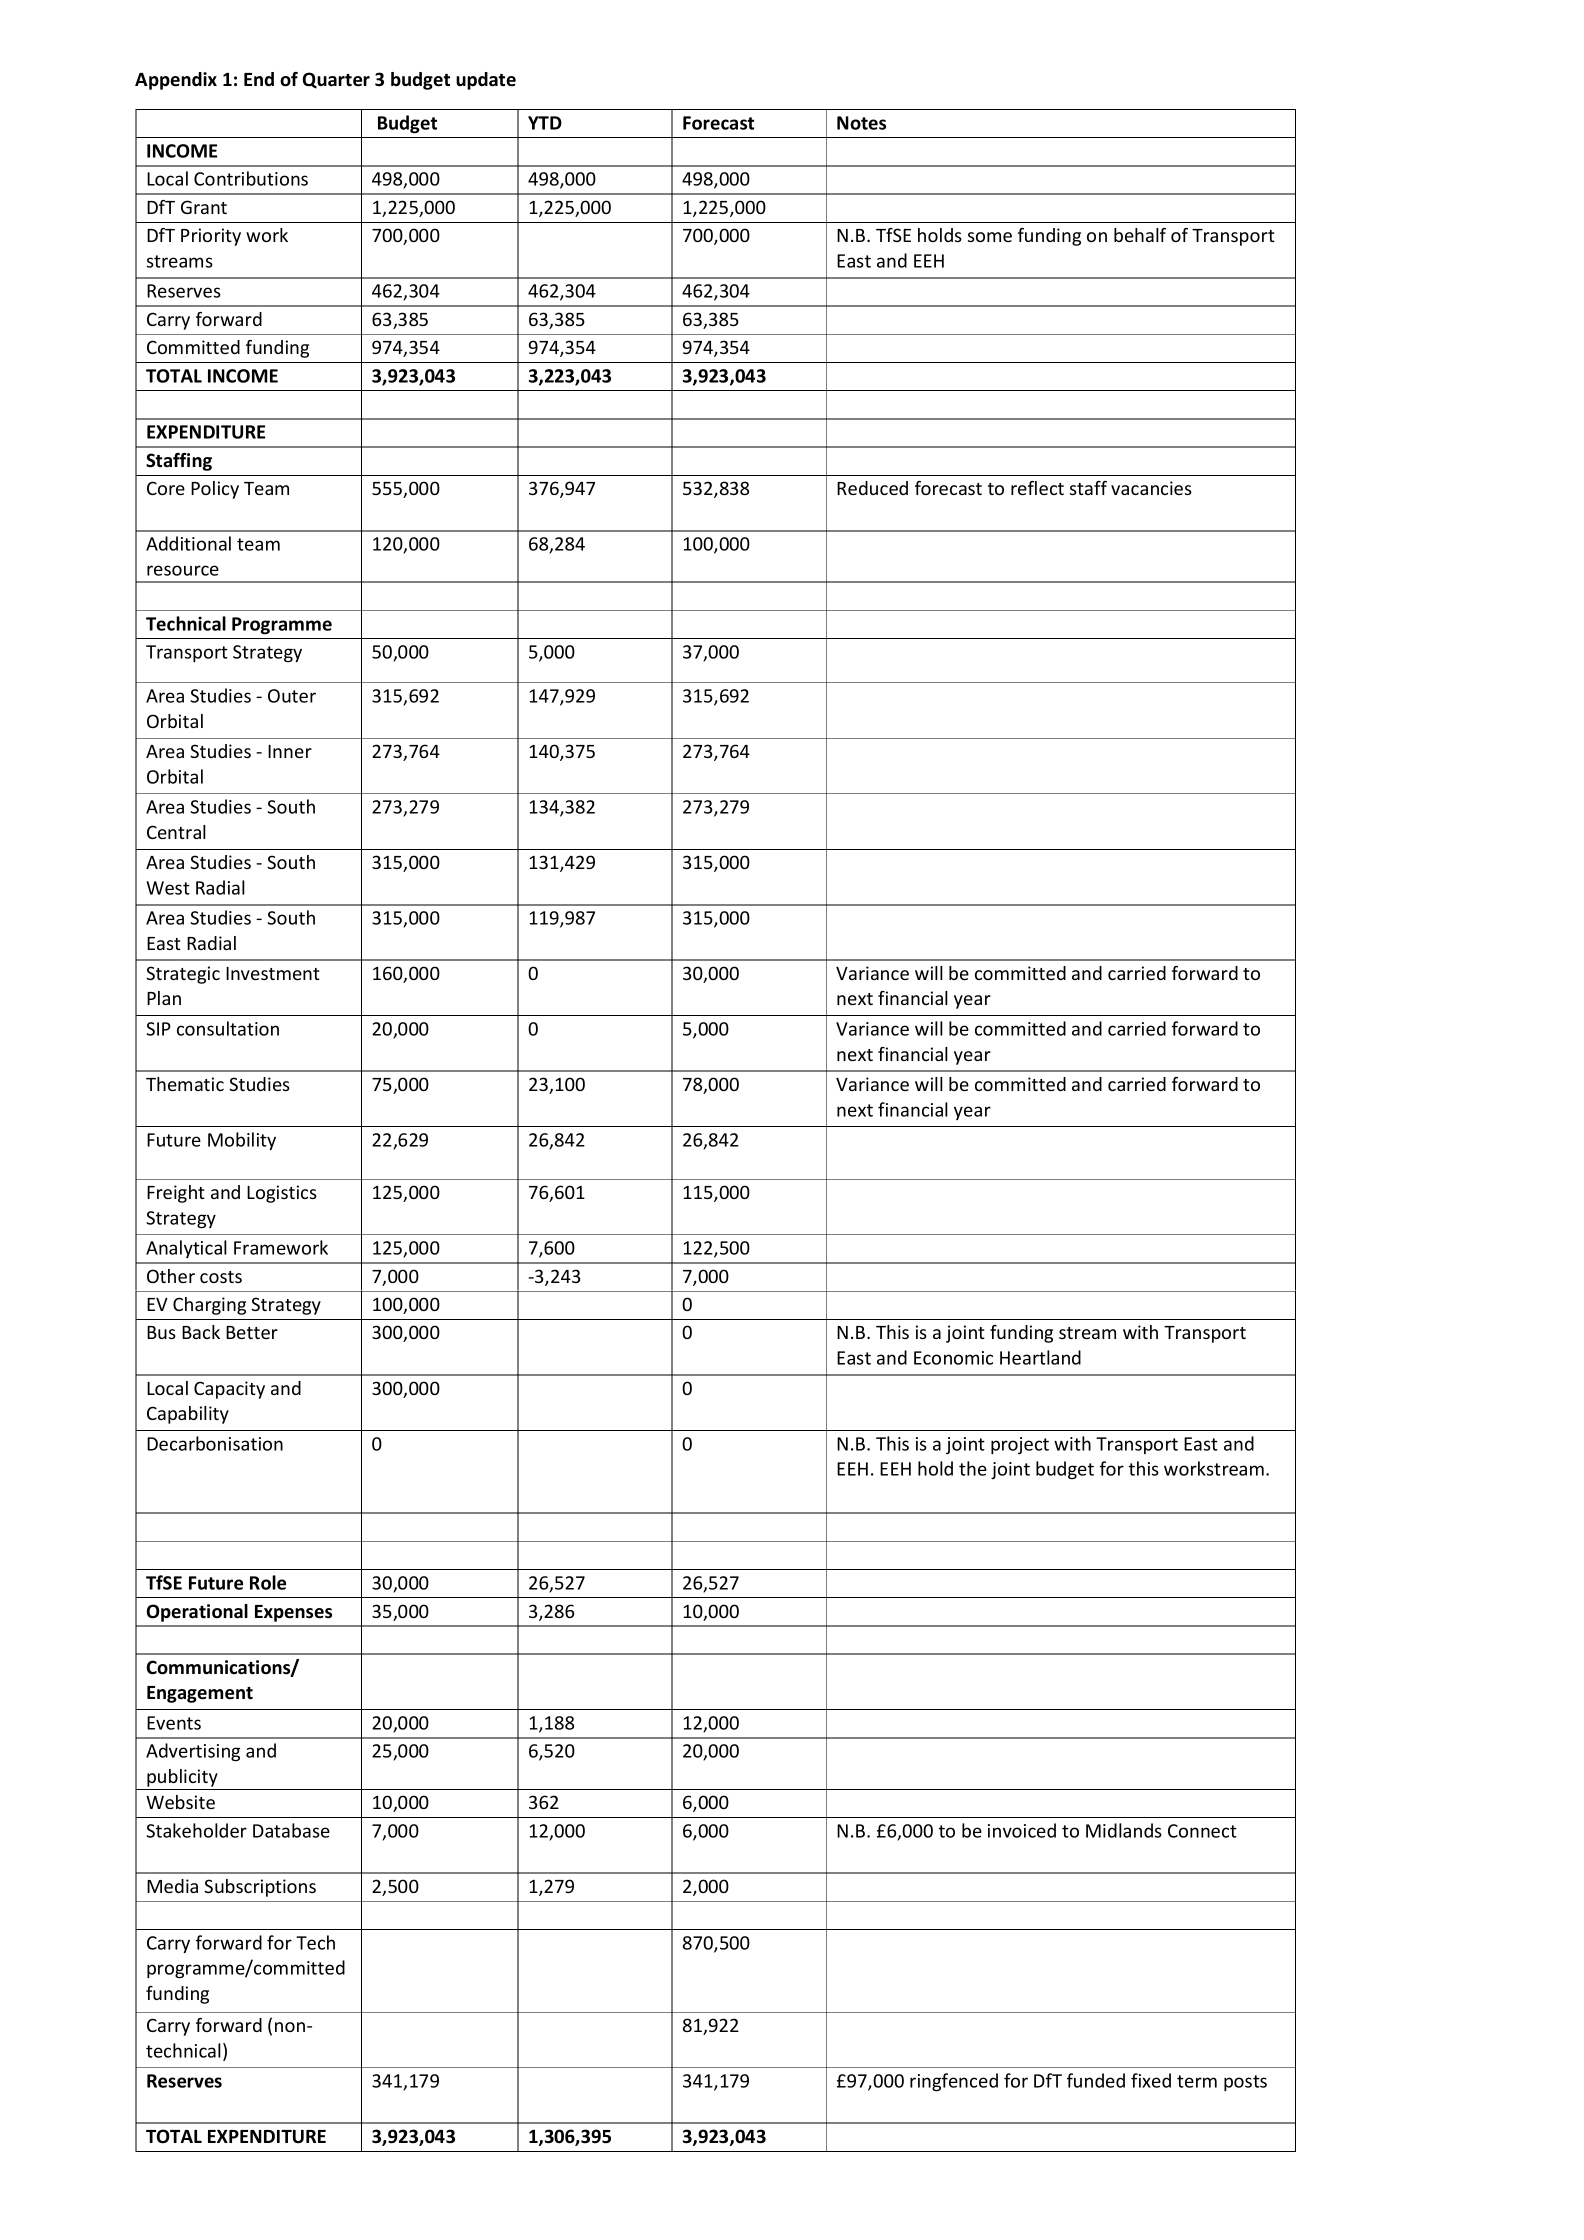  I want to click on Inner, so click(290, 751).
